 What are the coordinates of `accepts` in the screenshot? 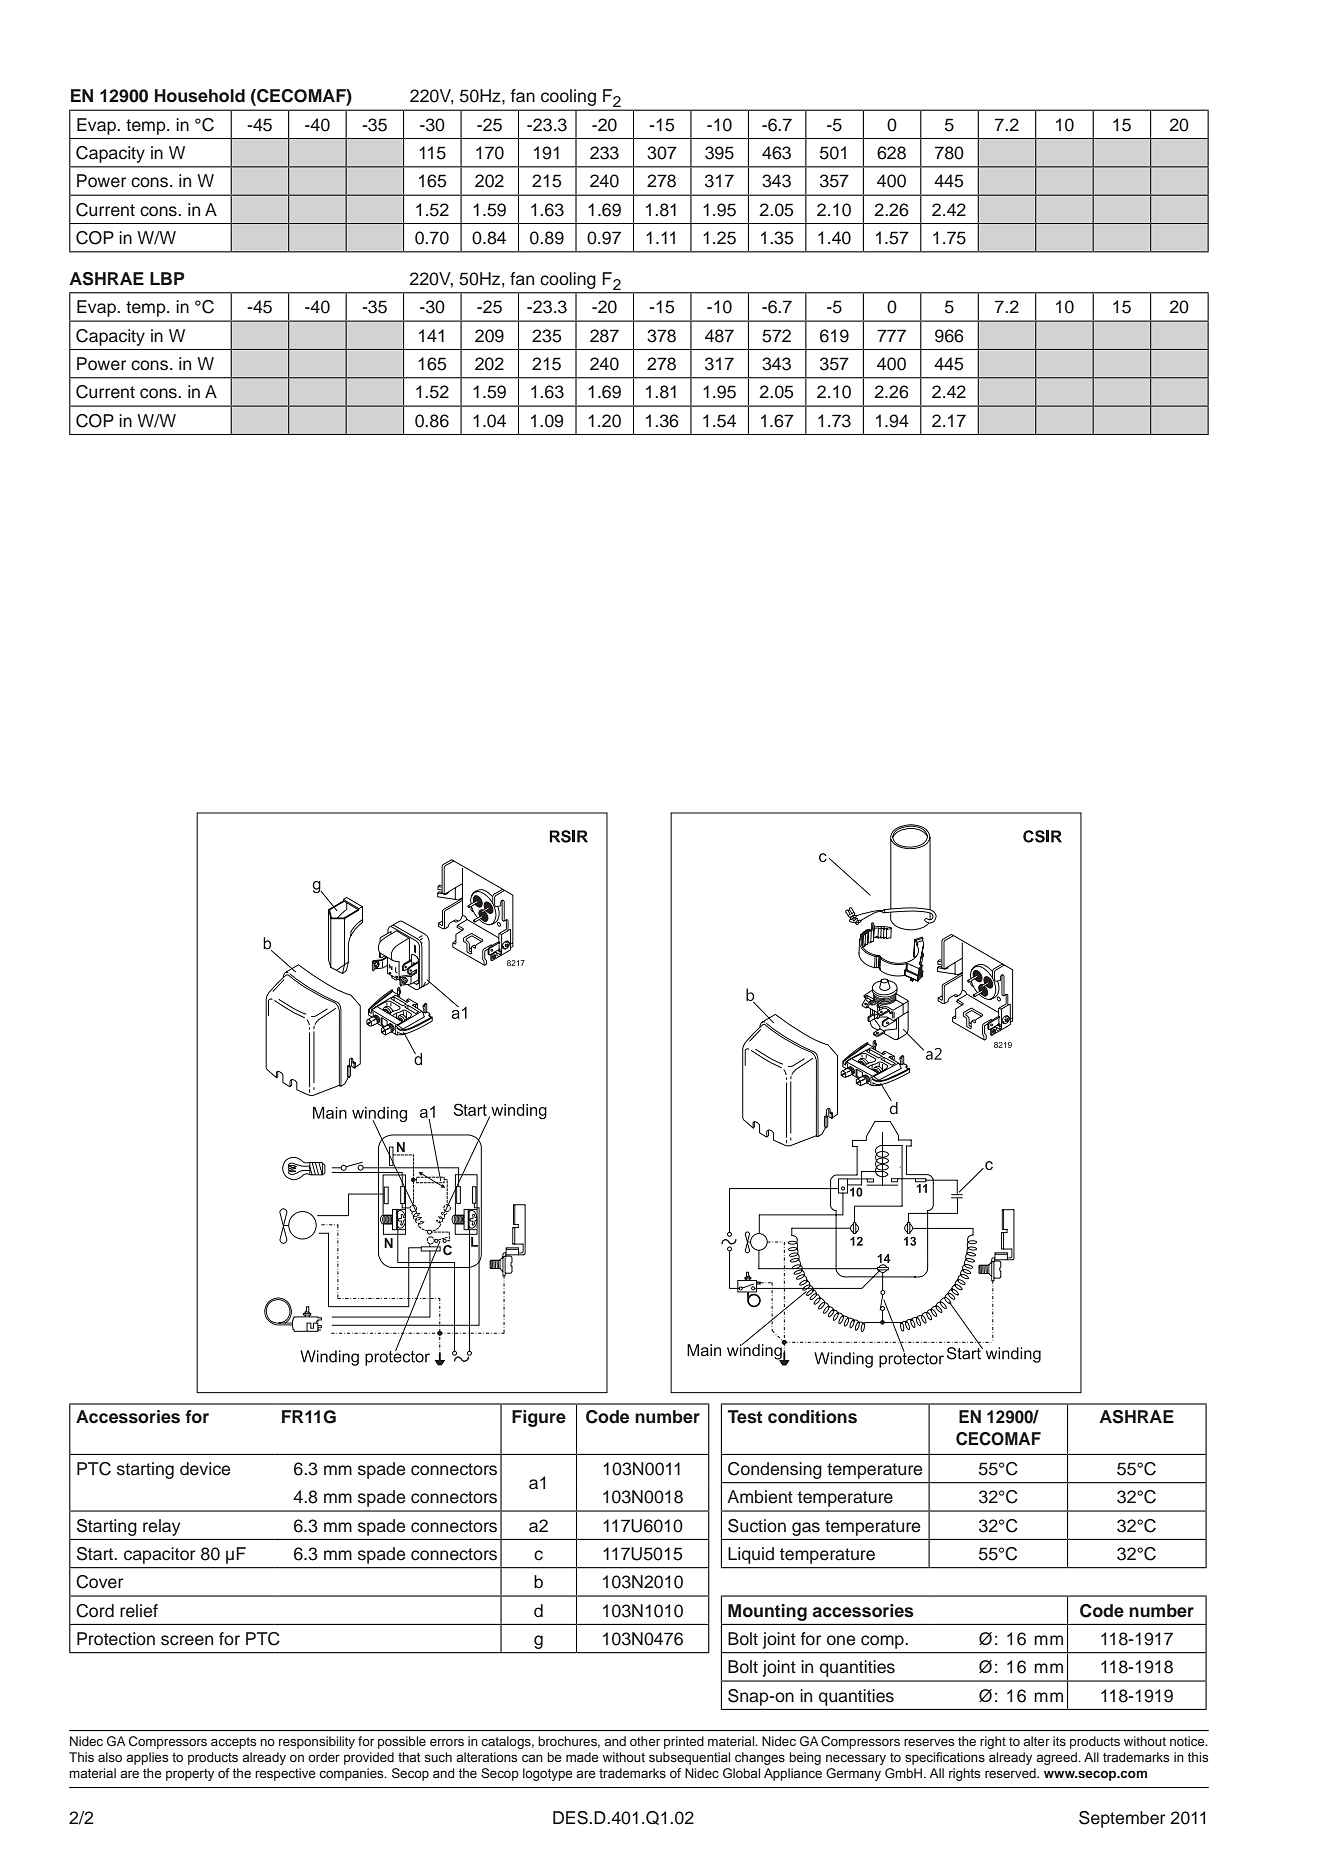 It's located at (234, 1743).
